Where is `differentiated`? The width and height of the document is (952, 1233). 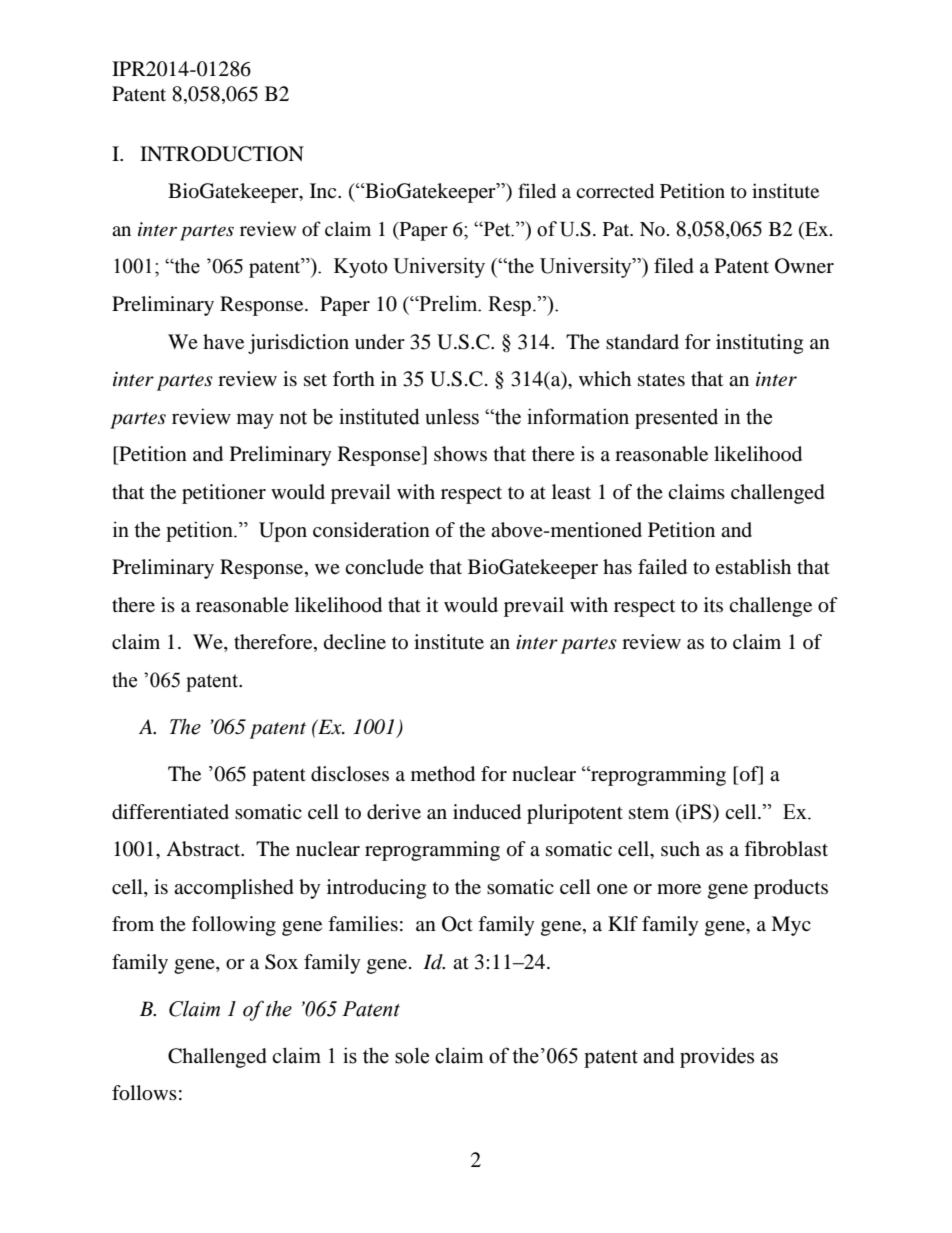
differentiated is located at coordinates (170, 812).
